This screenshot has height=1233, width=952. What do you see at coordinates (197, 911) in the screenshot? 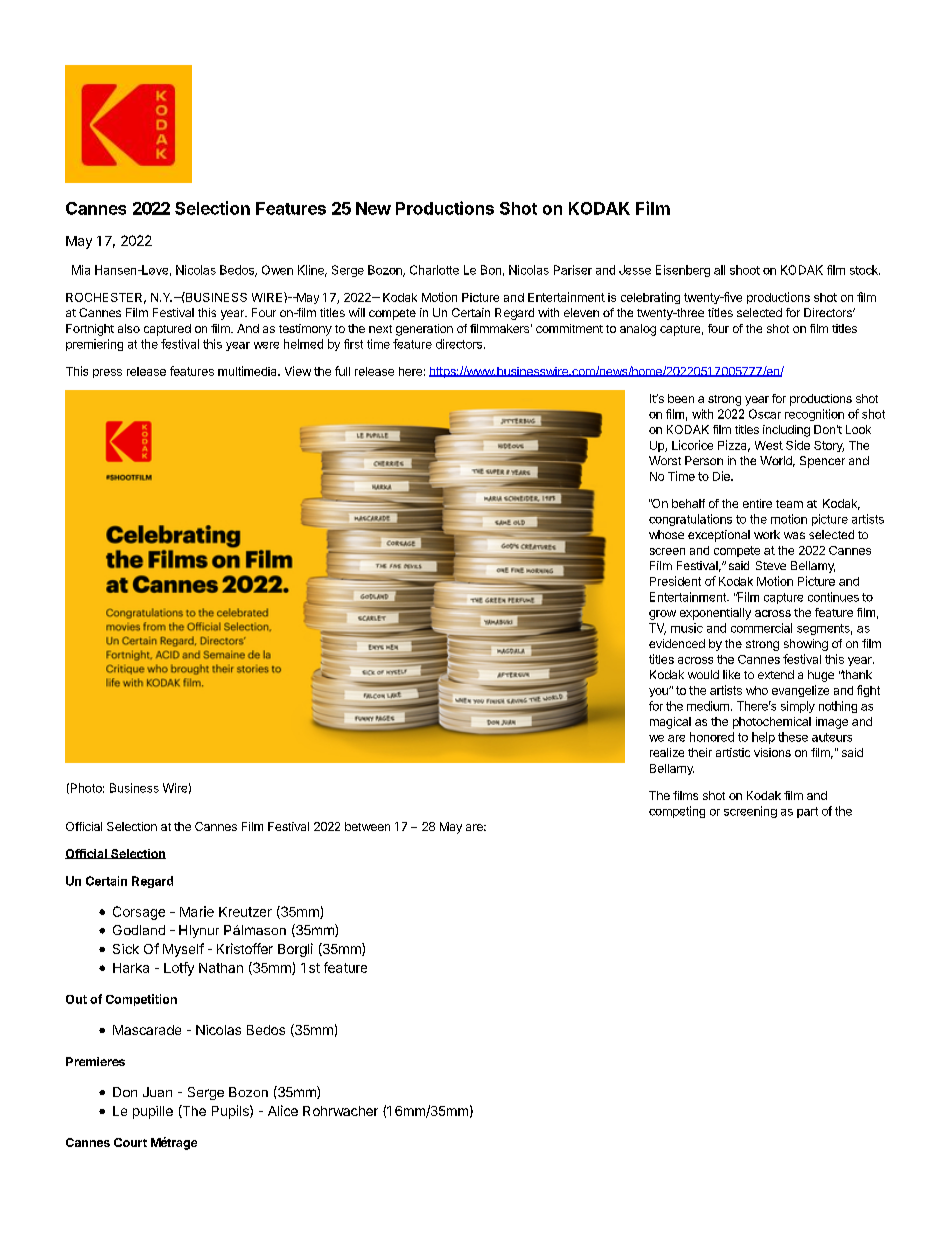
I see `Marie` at bounding box center [197, 911].
